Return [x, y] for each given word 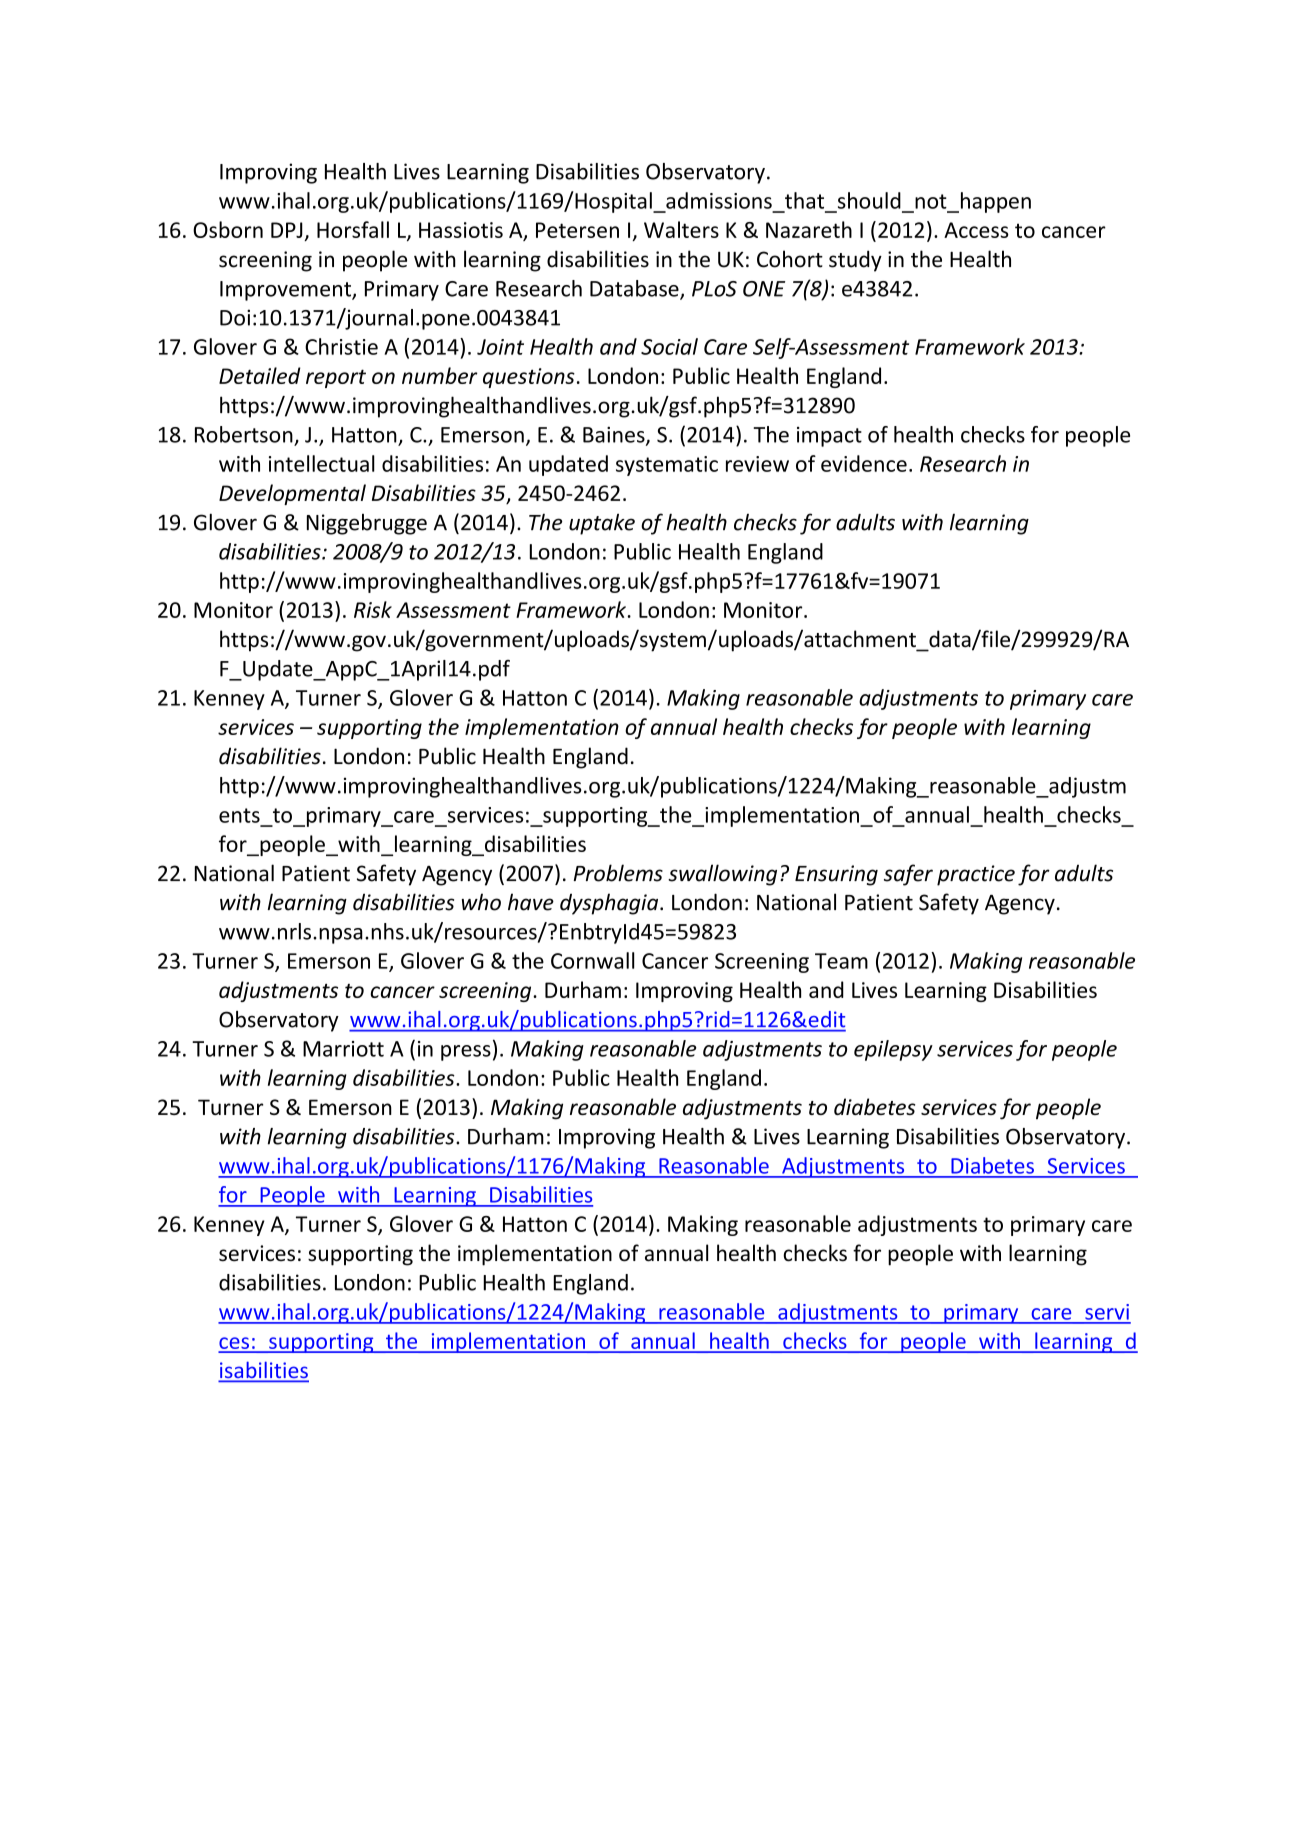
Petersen [577, 230]
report [336, 378]
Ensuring [836, 875]
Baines [615, 436]
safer [908, 875]
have [531, 902]
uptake [602, 524]
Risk [373, 609]
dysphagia [610, 904]
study [855, 261]
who [481, 902]
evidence [864, 463]
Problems [618, 873]
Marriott [343, 1049]
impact [829, 437]
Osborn [228, 229]
